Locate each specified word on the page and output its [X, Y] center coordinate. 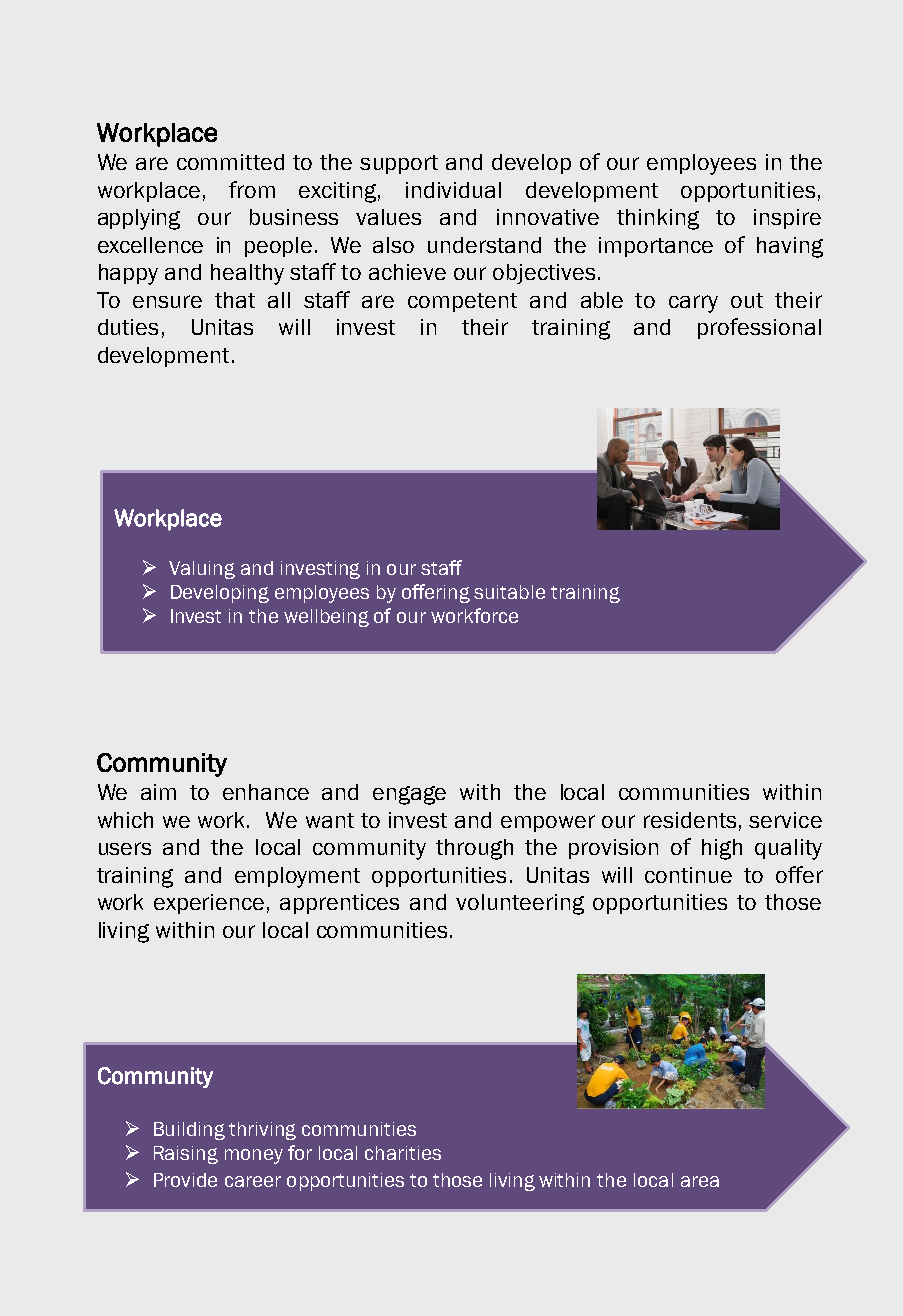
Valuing [202, 570]
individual [453, 190]
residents [690, 820]
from [252, 189]
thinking [658, 219]
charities [403, 1153]
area [700, 1181]
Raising [186, 1155]
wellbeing [326, 618]
